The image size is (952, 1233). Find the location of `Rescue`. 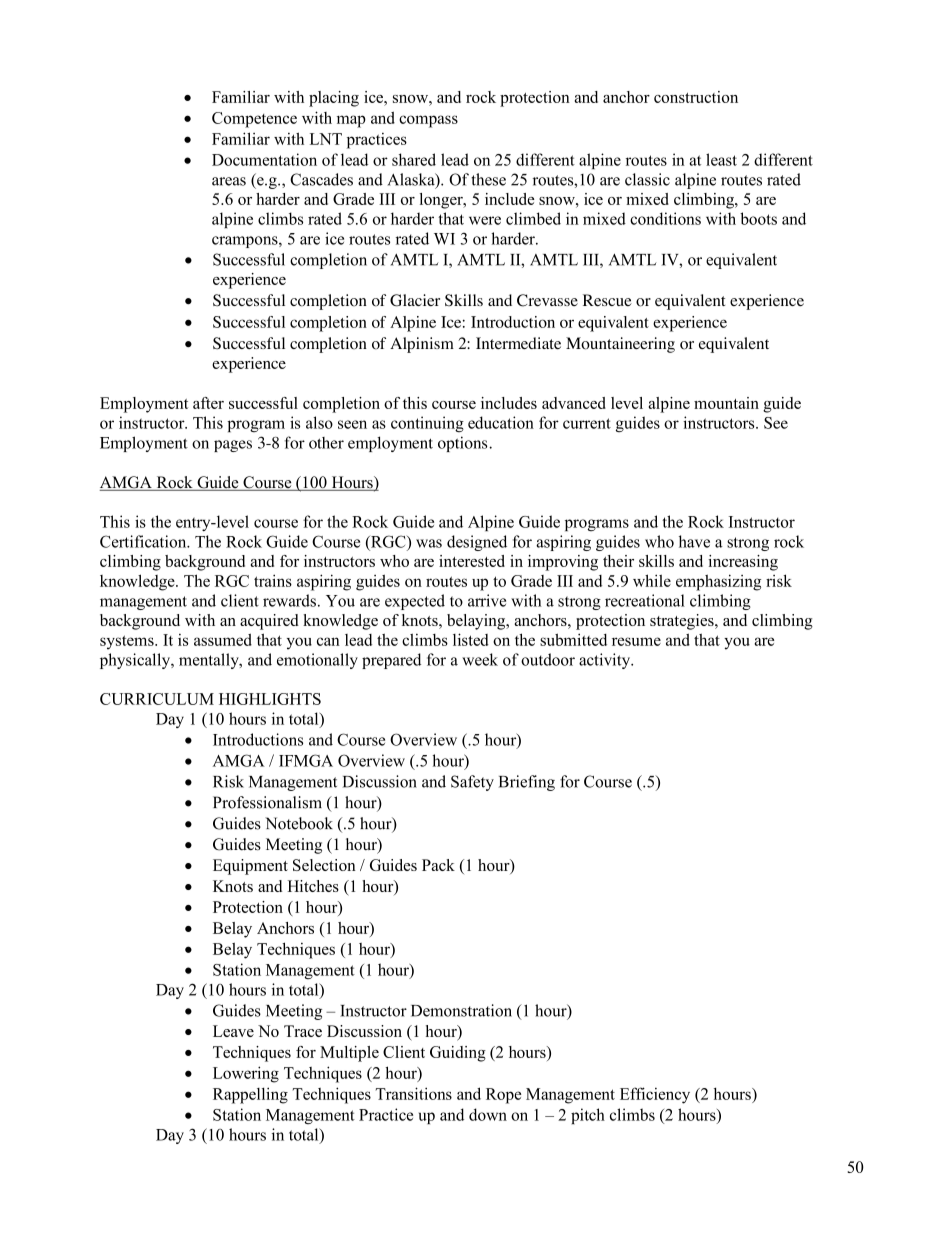

Rescue is located at coordinates (607, 300).
